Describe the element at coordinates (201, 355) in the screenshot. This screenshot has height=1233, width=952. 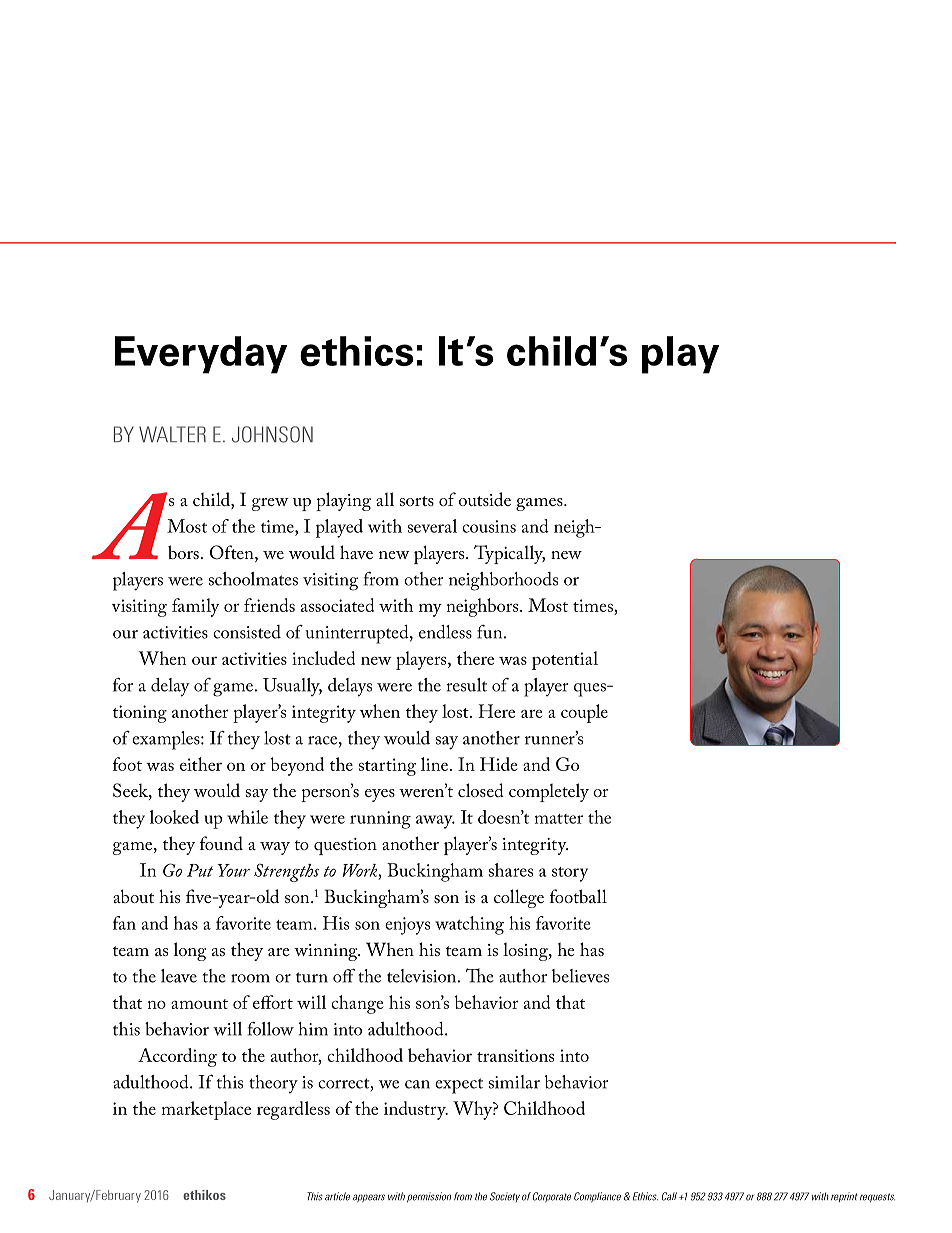
I see `Everyday` at that location.
